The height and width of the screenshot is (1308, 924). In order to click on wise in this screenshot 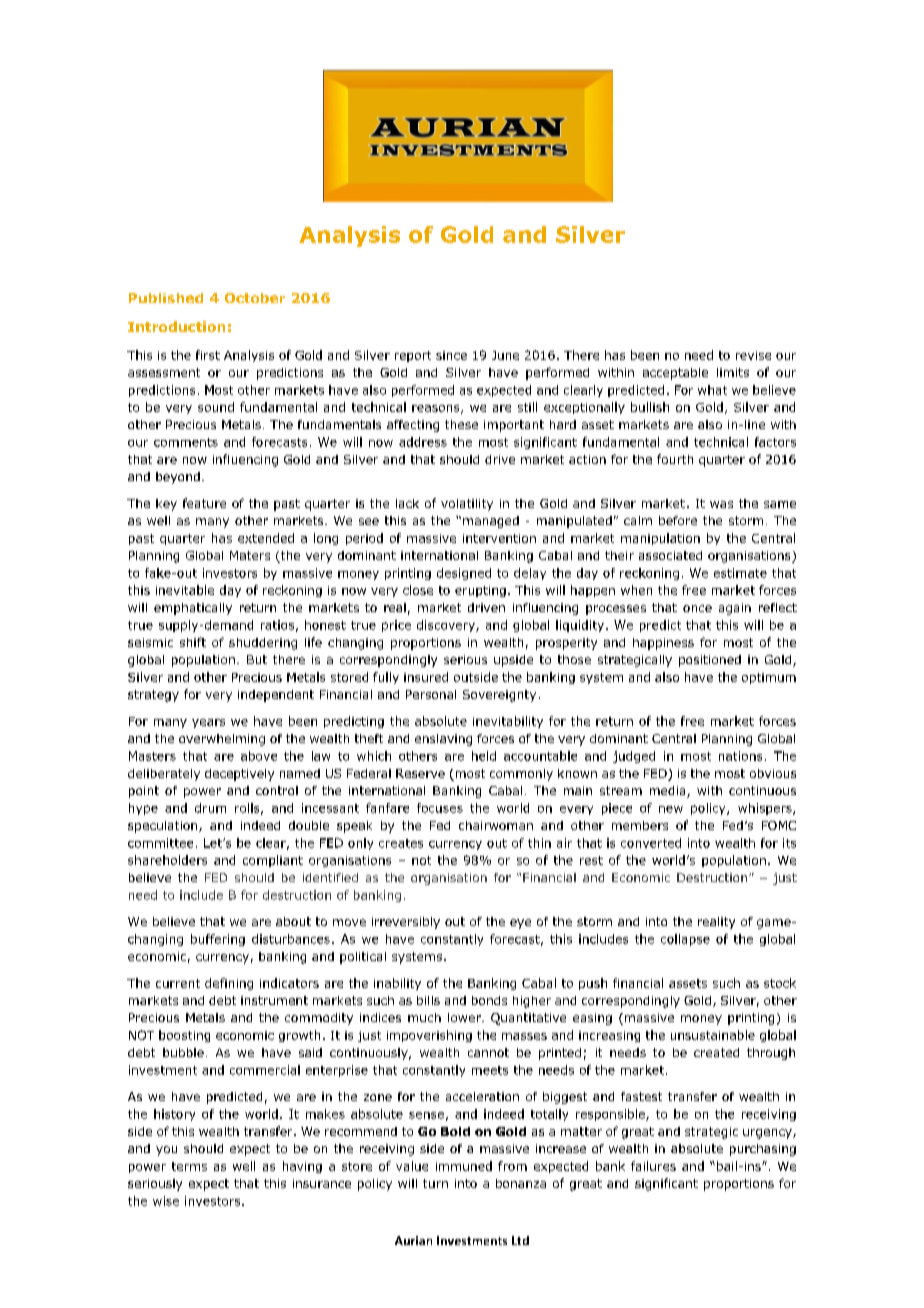, I will do `click(166, 1201)`.
